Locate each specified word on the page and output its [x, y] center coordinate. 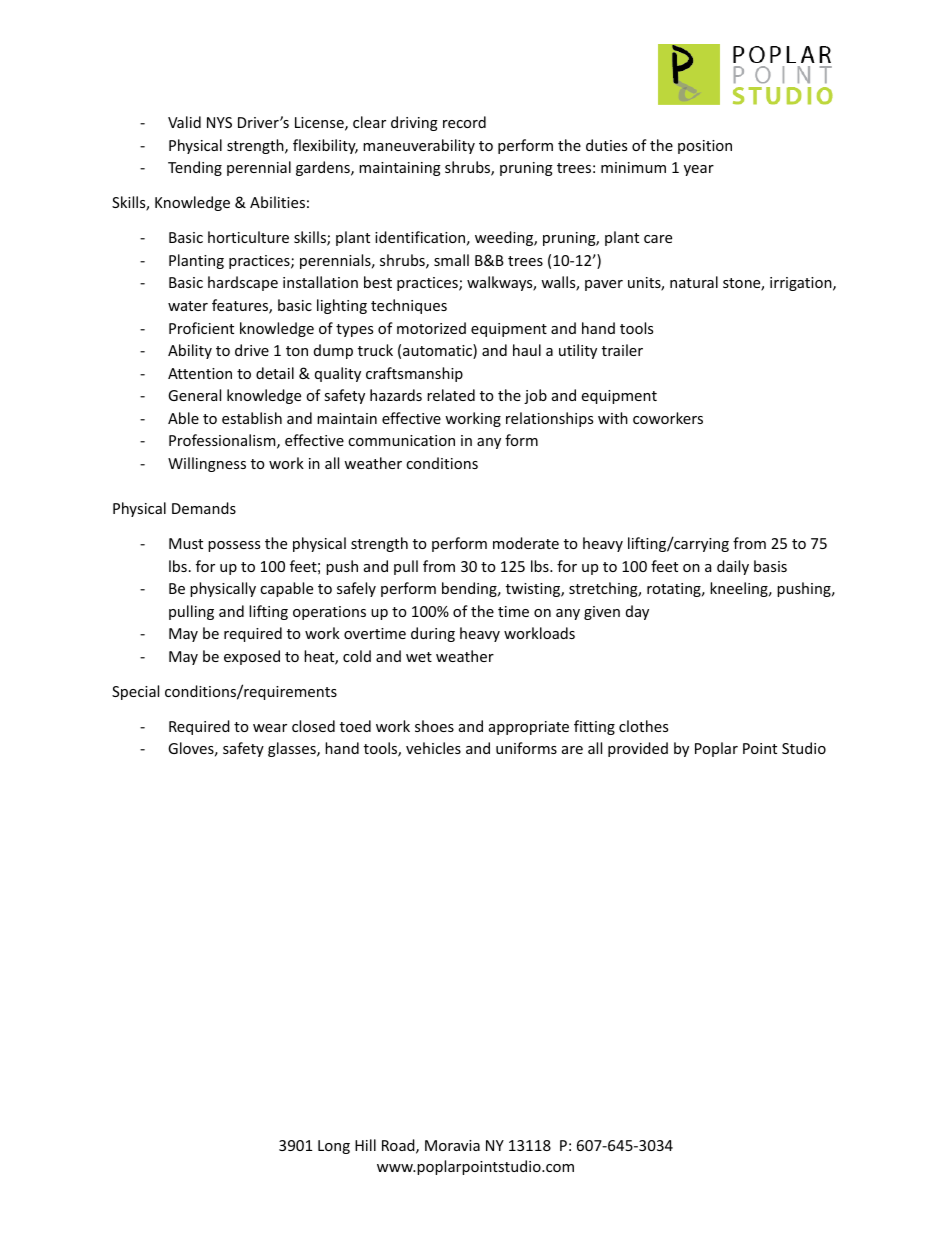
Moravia [452, 1145]
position [705, 147]
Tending [195, 168]
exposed [252, 657]
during [433, 634]
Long [334, 1147]
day [637, 612]
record [464, 122]
